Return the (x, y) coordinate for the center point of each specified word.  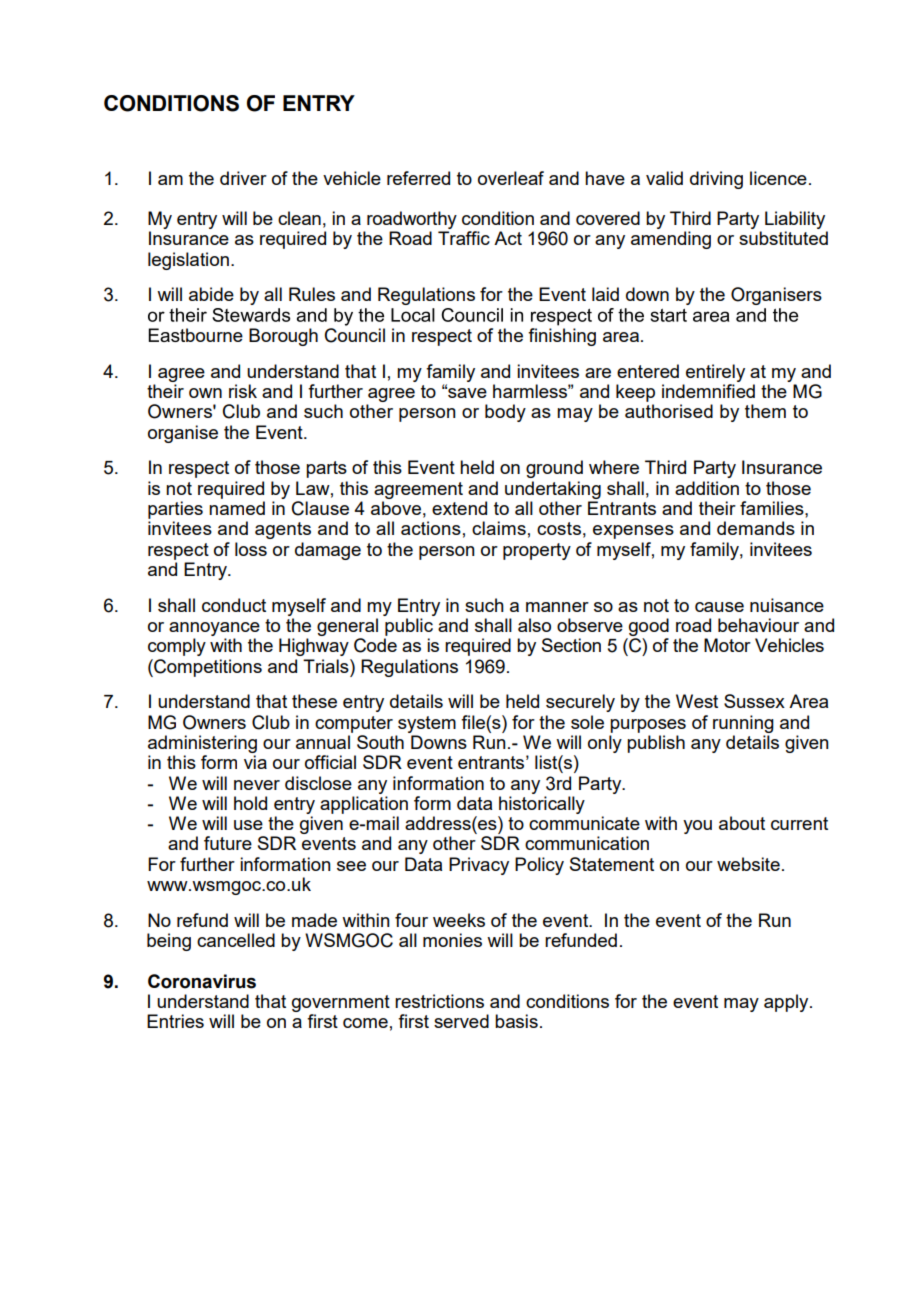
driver (243, 178)
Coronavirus (202, 981)
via (255, 762)
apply (787, 1003)
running (743, 724)
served (461, 1021)
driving (716, 180)
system (427, 724)
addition (707, 488)
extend (459, 508)
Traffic (464, 238)
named (237, 508)
